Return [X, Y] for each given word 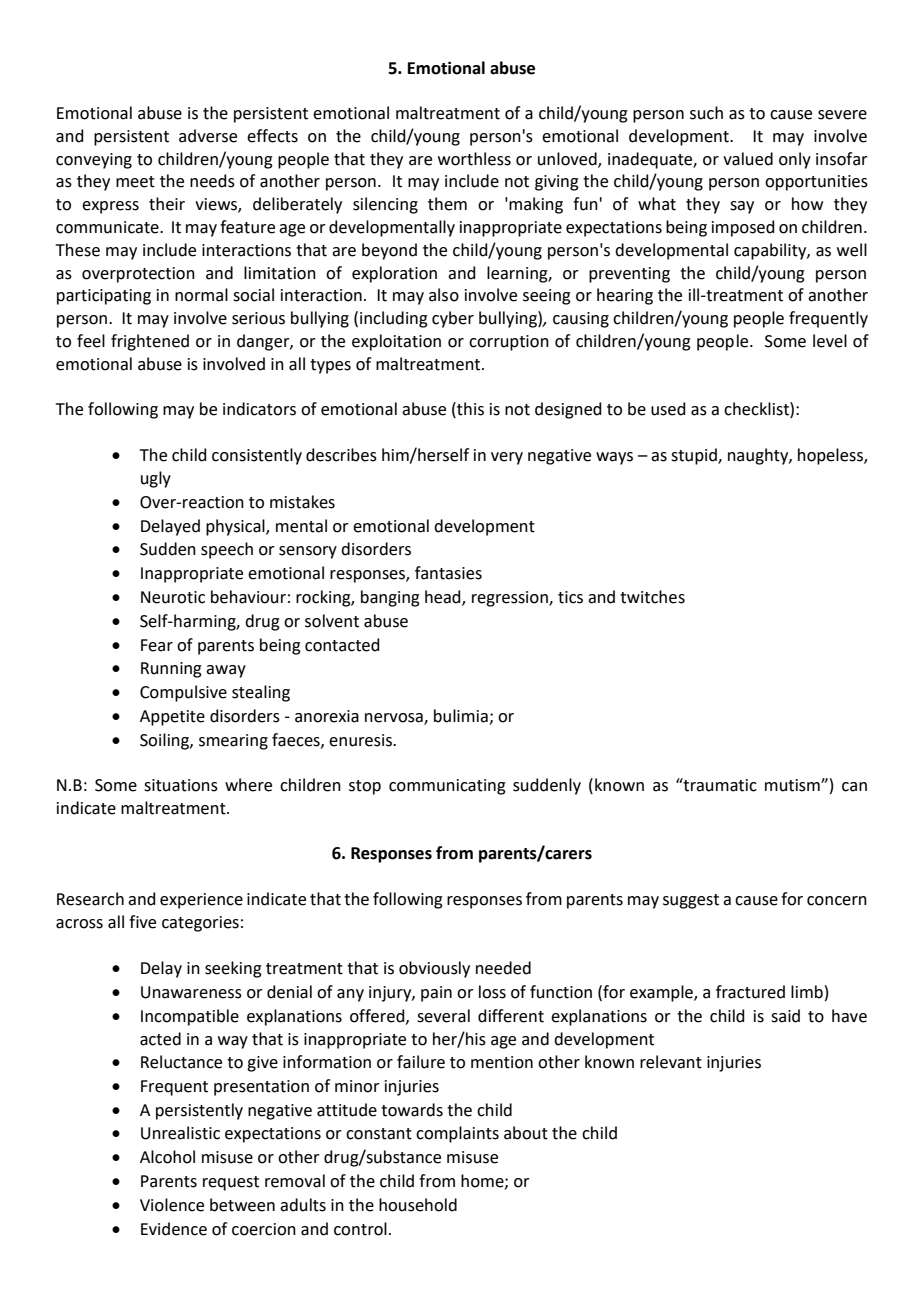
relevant [671, 1062]
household [418, 1205]
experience [201, 901]
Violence [172, 1205]
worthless [474, 159]
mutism [793, 785]
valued [748, 159]
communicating [447, 787]
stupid [695, 456]
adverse [208, 136]
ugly [156, 479]
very [507, 458]
